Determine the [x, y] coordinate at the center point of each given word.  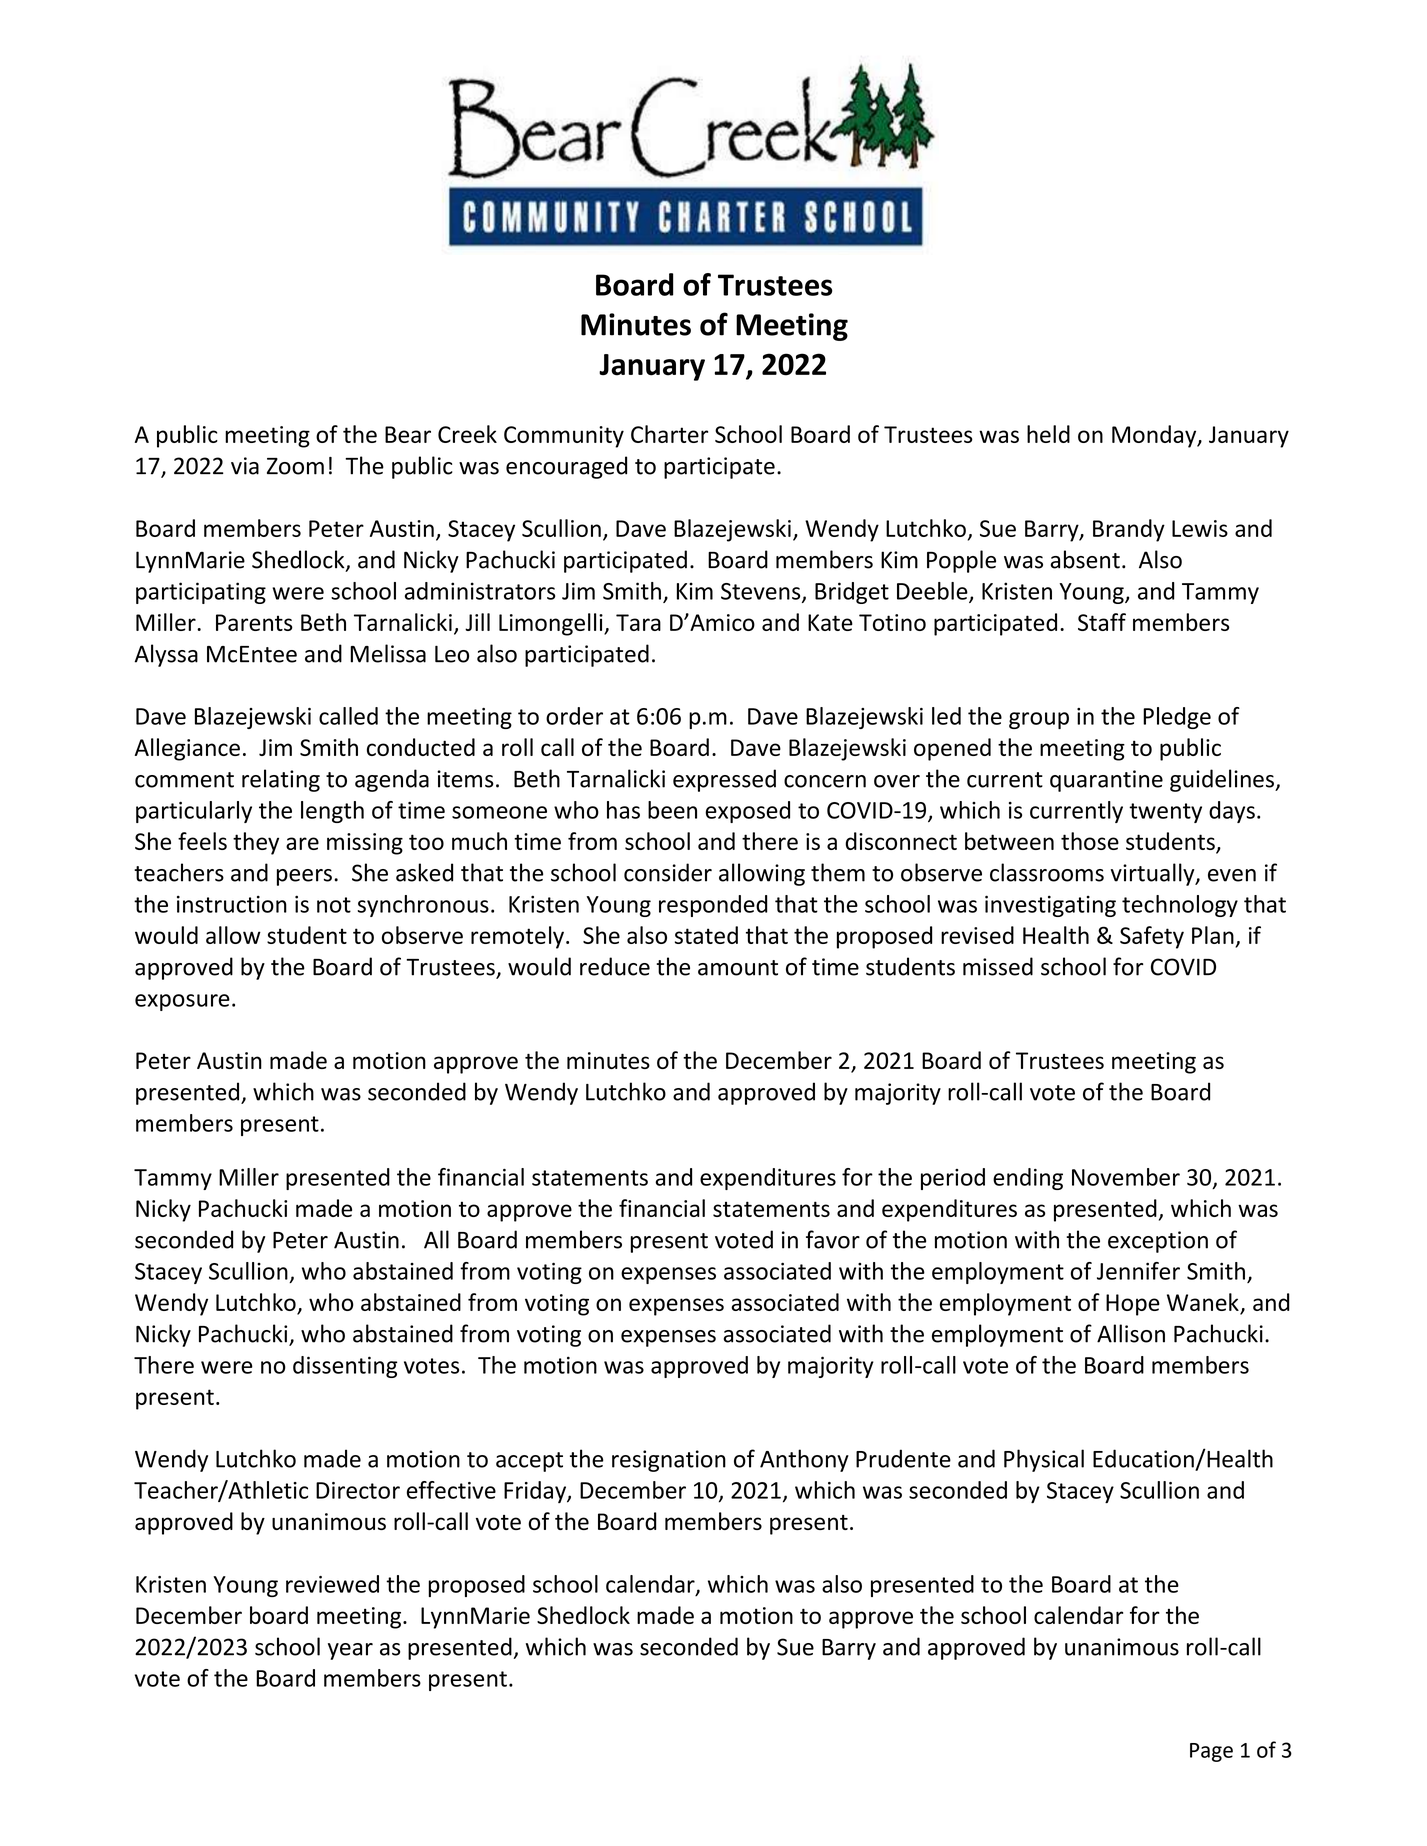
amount [738, 968]
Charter [669, 434]
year [350, 1651]
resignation [669, 1461]
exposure [182, 1002]
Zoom [295, 466]
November [1126, 1177]
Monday [1155, 436]
